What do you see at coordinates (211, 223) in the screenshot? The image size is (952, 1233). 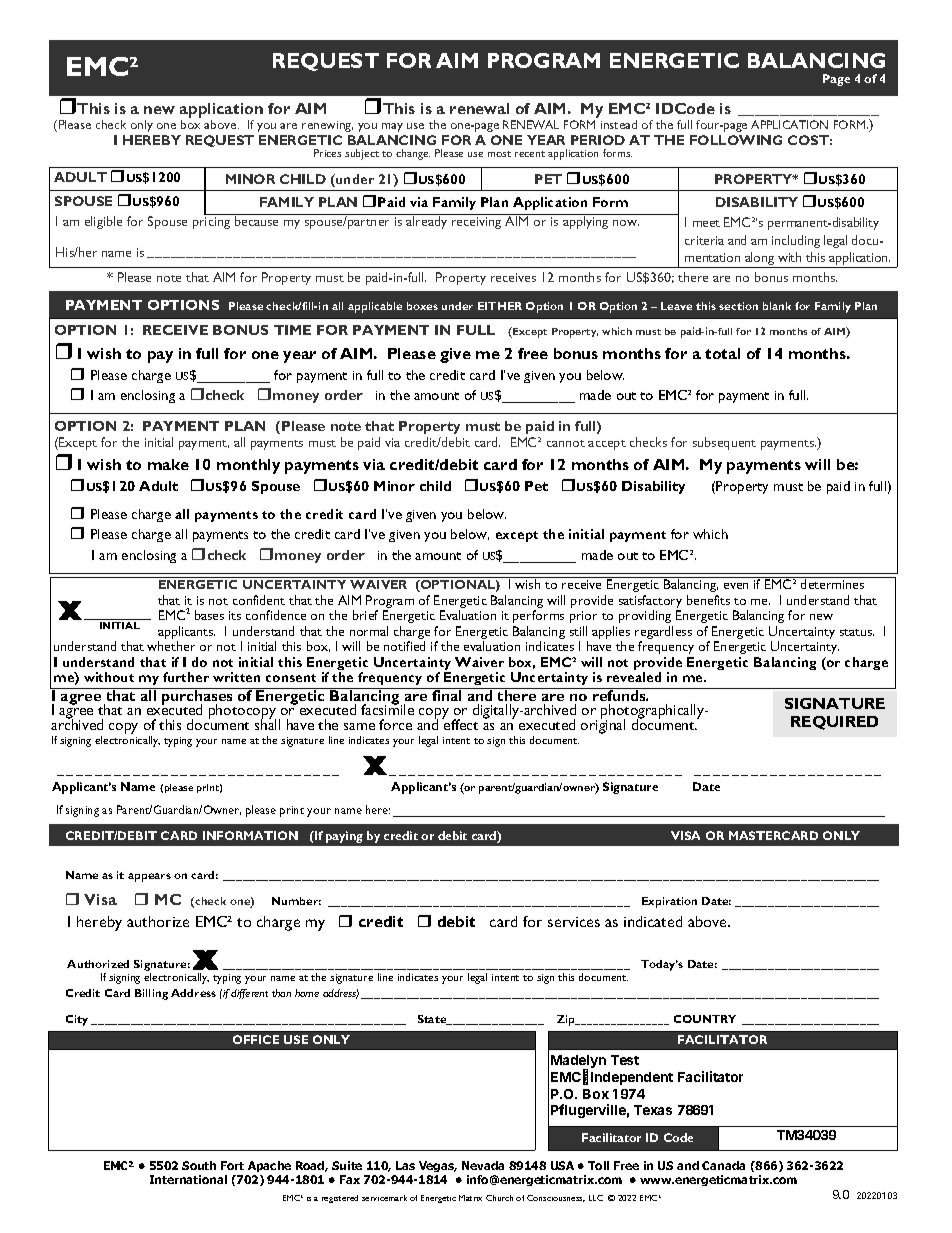 I see `pricing` at bounding box center [211, 223].
